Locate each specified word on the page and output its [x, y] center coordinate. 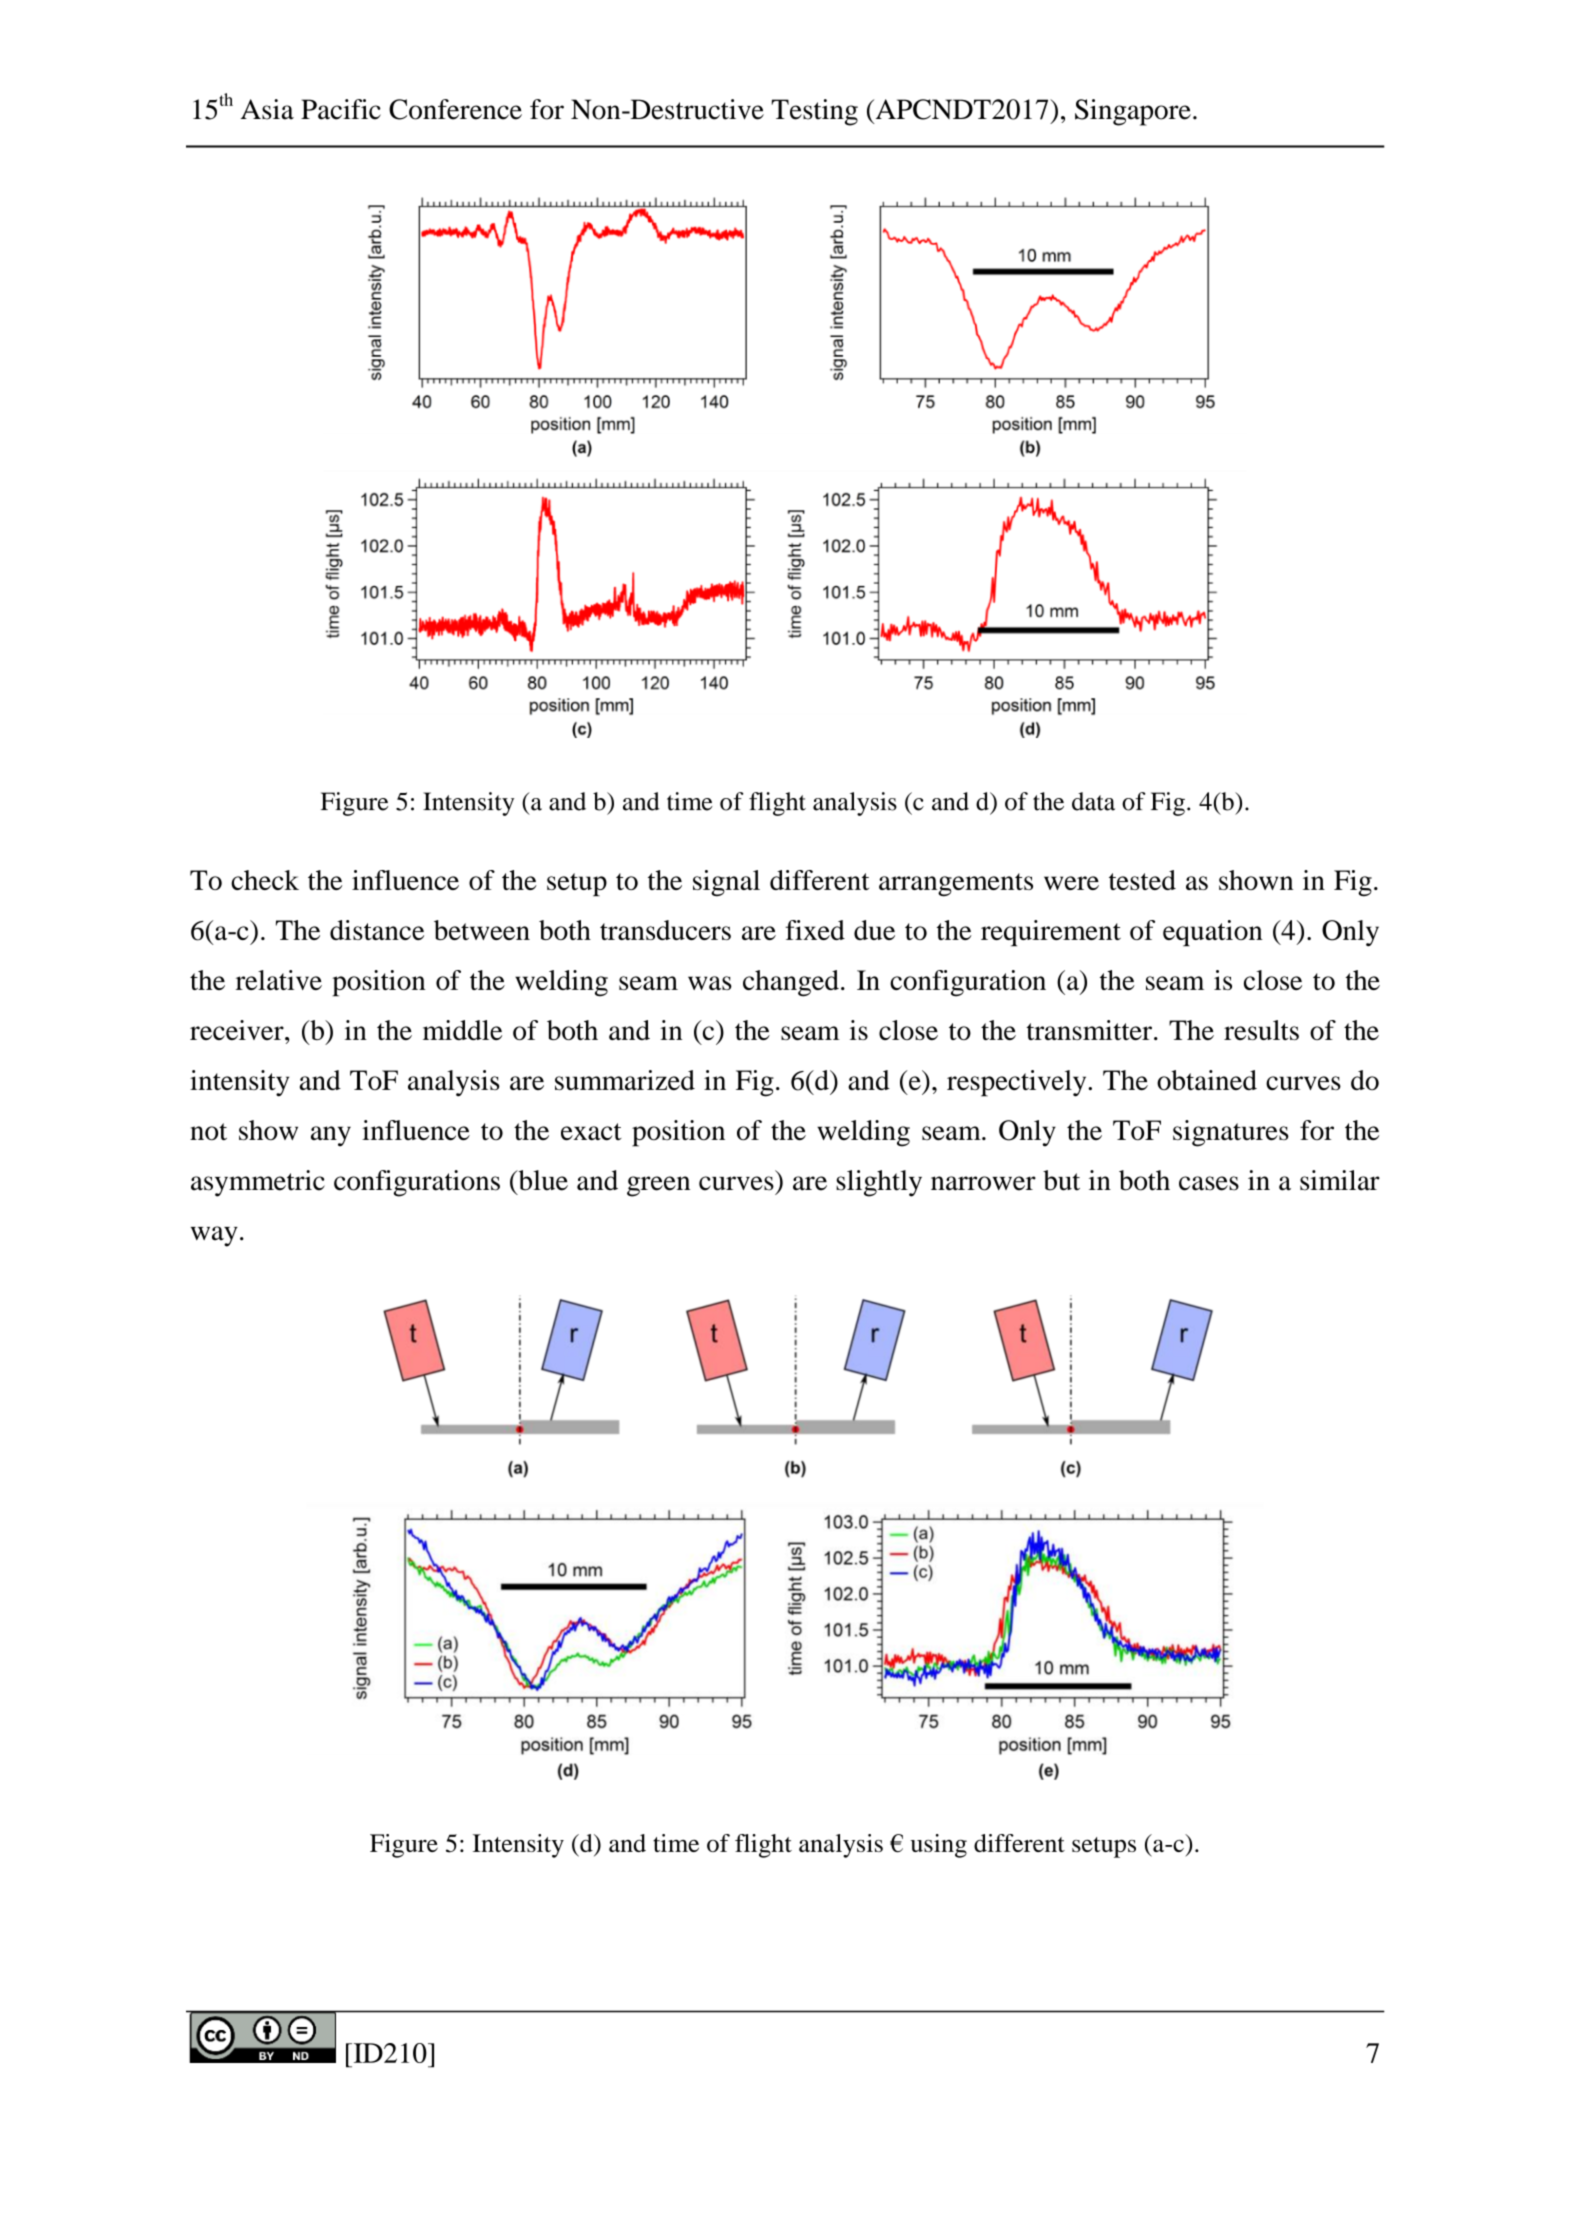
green [658, 1186]
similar [1340, 1180]
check [265, 880]
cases [1209, 1183]
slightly [879, 1183]
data [1093, 801]
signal [726, 883]
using [939, 1846]
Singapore [1133, 112]
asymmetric [258, 1183]
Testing [814, 112]
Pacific [341, 109]
